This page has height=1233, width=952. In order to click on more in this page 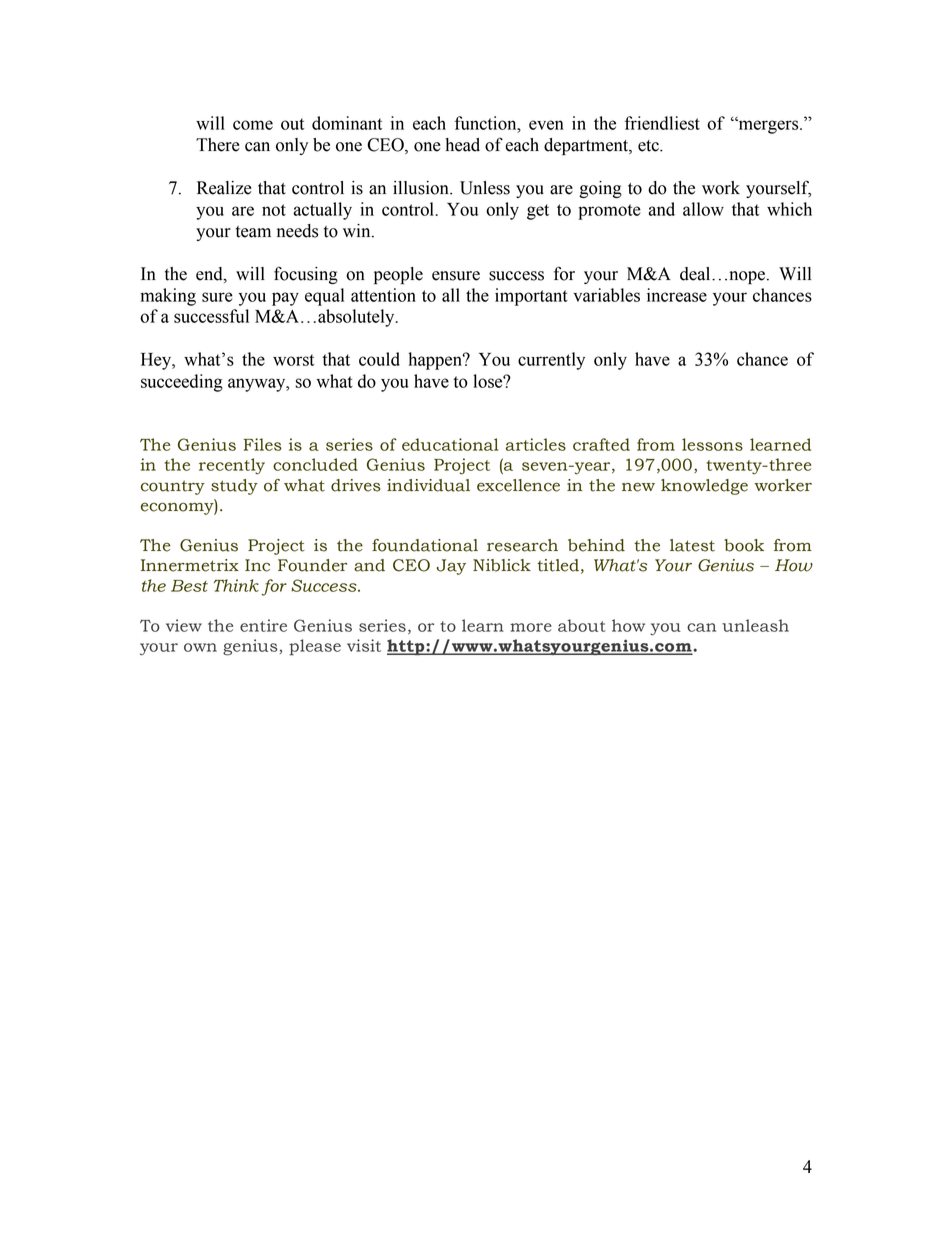, I will do `click(531, 627)`.
